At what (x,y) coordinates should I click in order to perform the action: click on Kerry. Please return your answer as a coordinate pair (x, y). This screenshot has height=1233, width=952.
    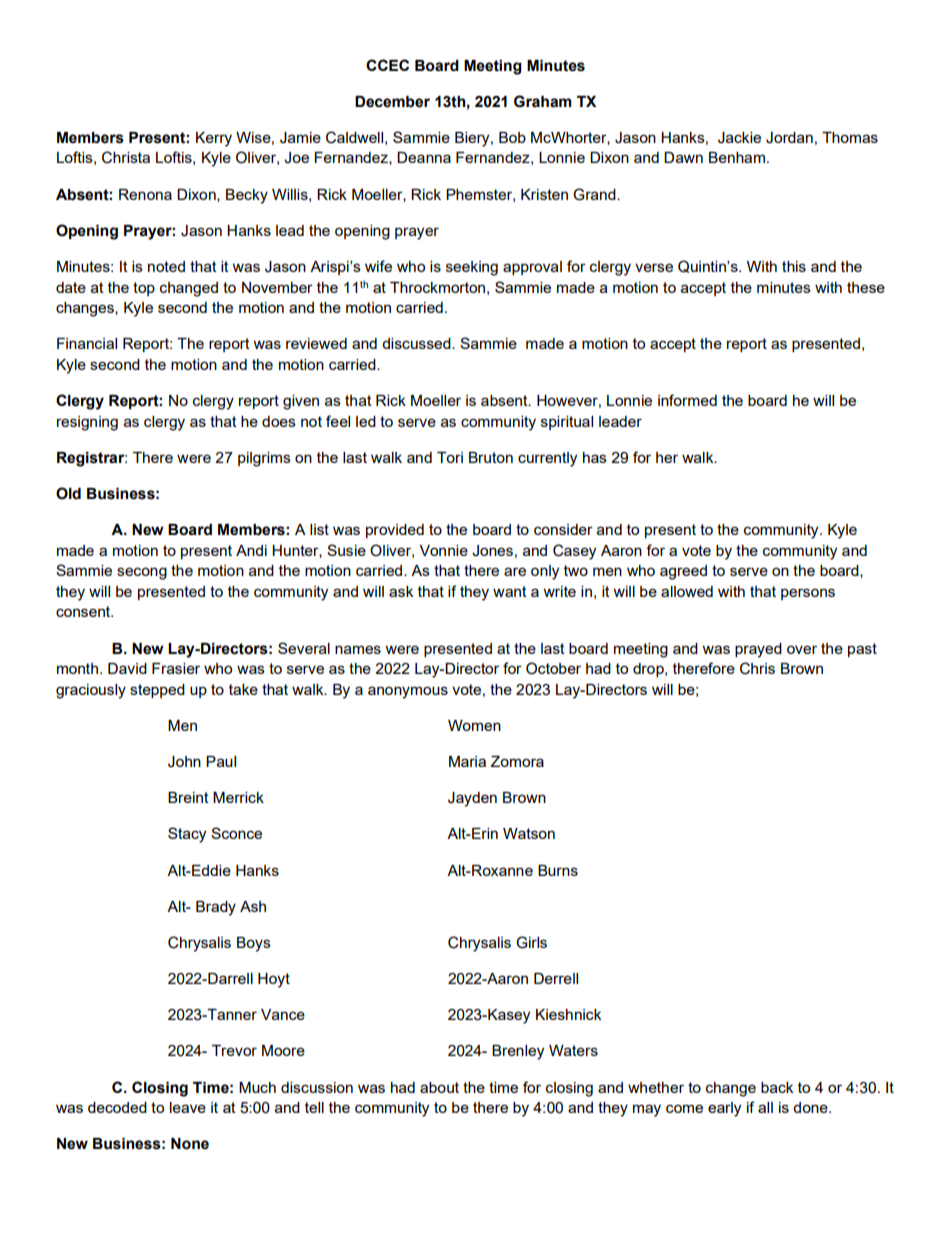
    Looking at the image, I should click on (214, 139).
